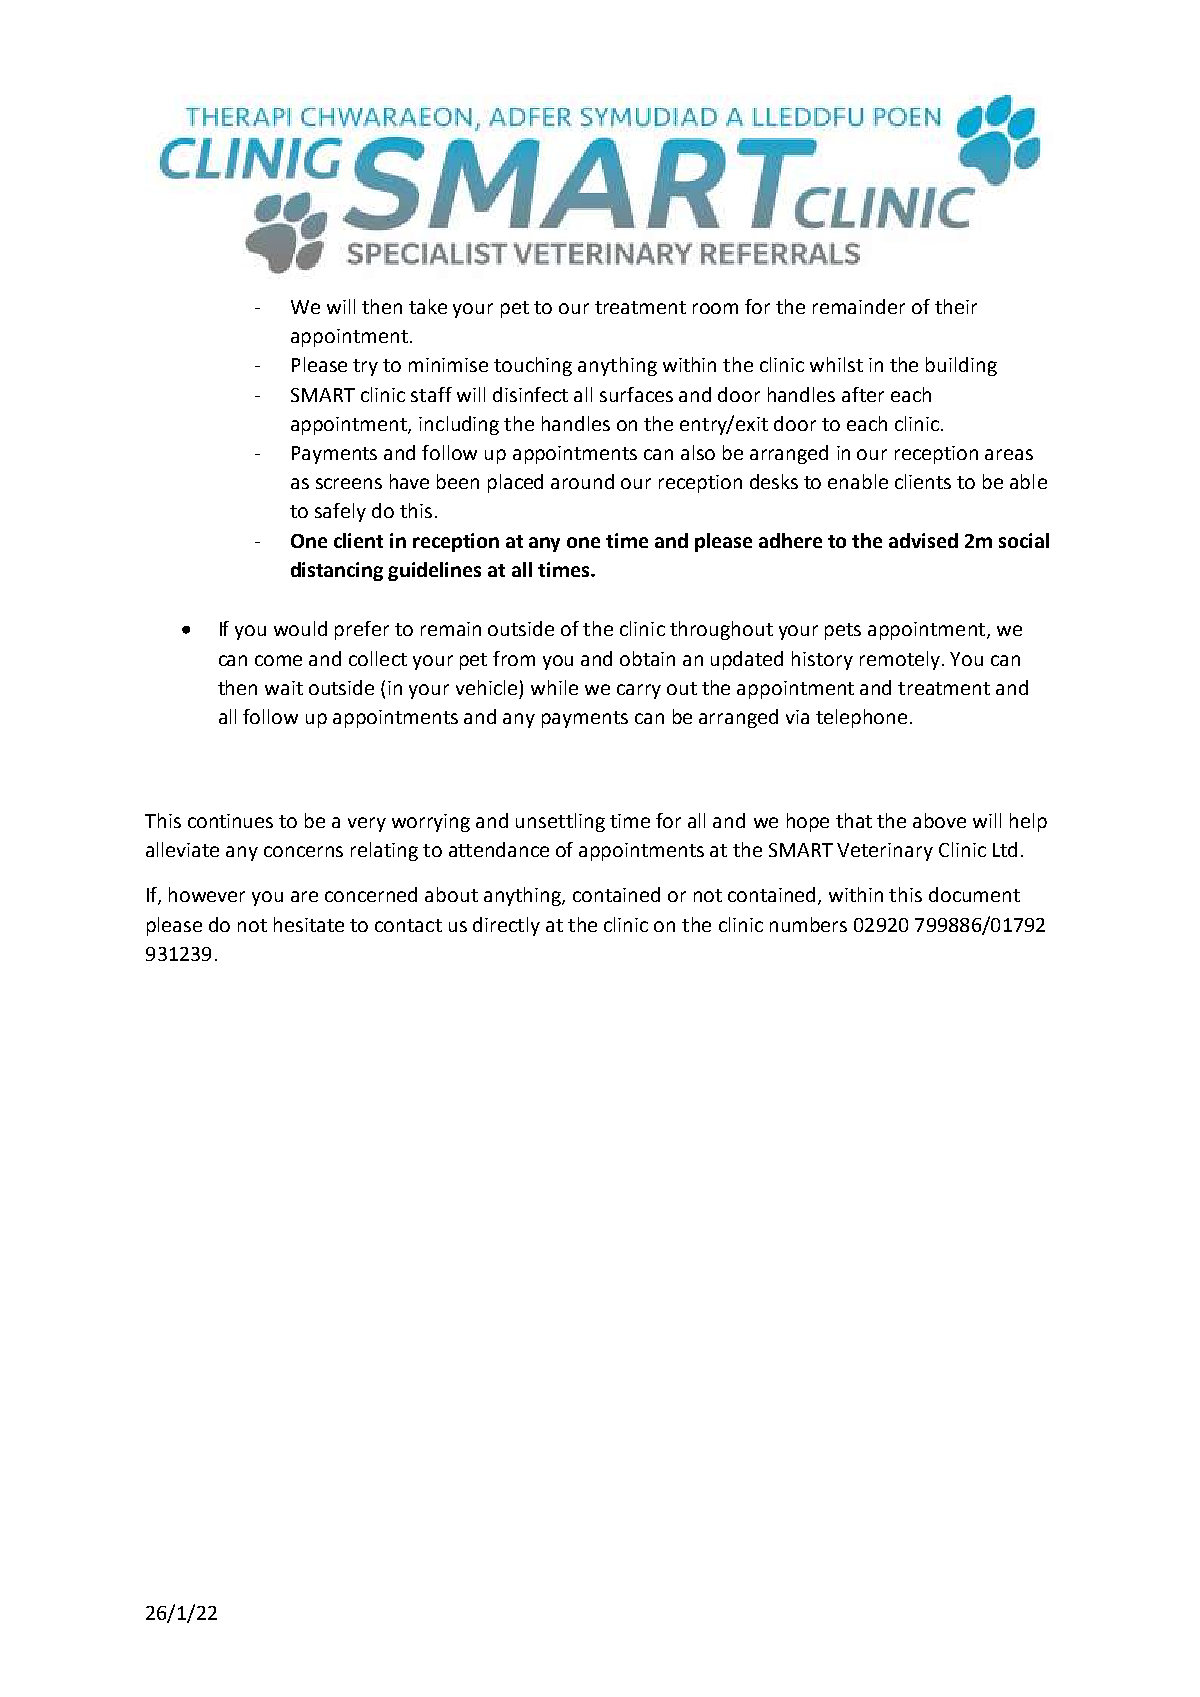 This page has width=1200, height=1697. I want to click on their, so click(956, 306).
